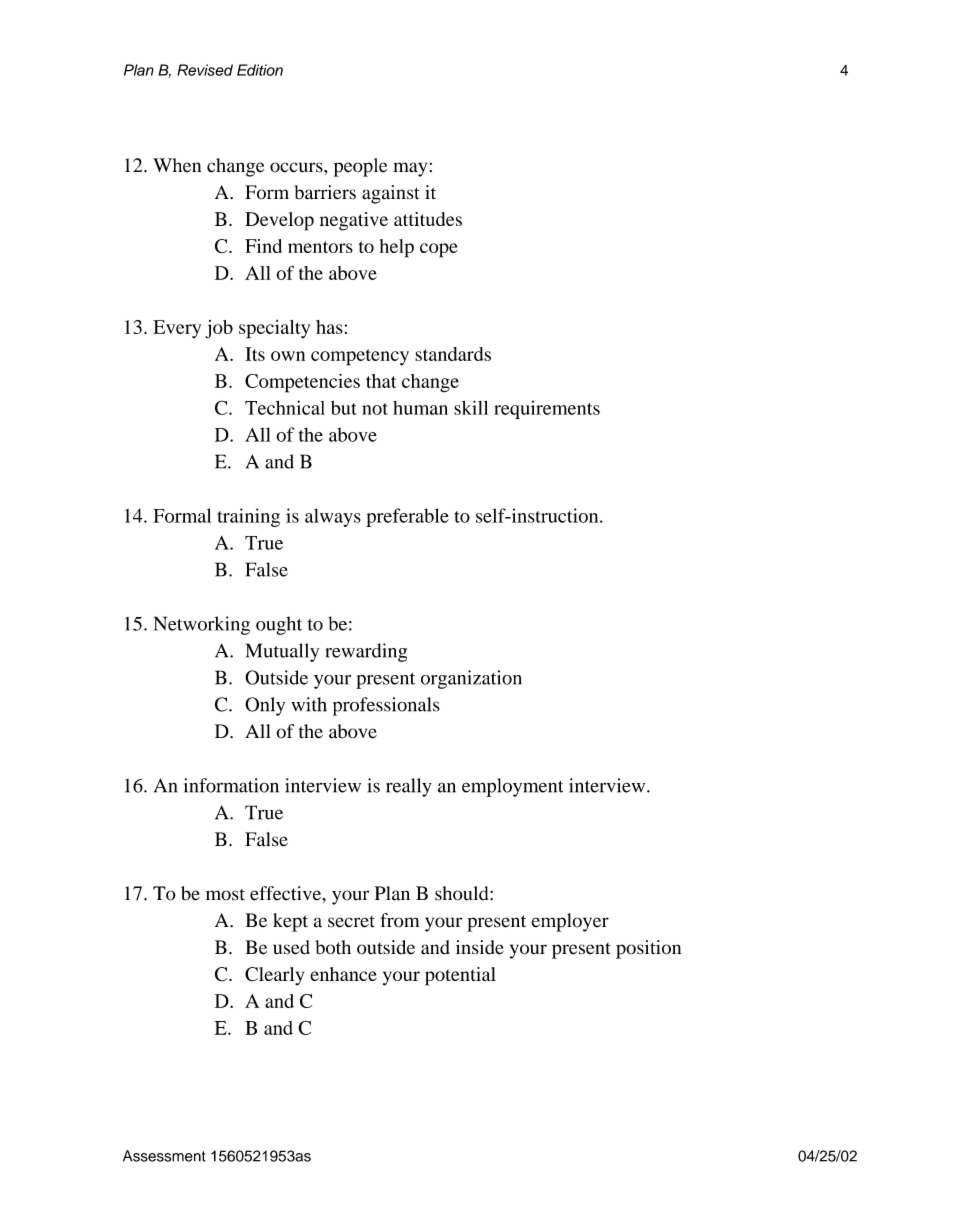 Image resolution: width=980 pixels, height=1226 pixels. Describe the element at coordinates (366, 652) in the screenshot. I see `rewarding` at that location.
